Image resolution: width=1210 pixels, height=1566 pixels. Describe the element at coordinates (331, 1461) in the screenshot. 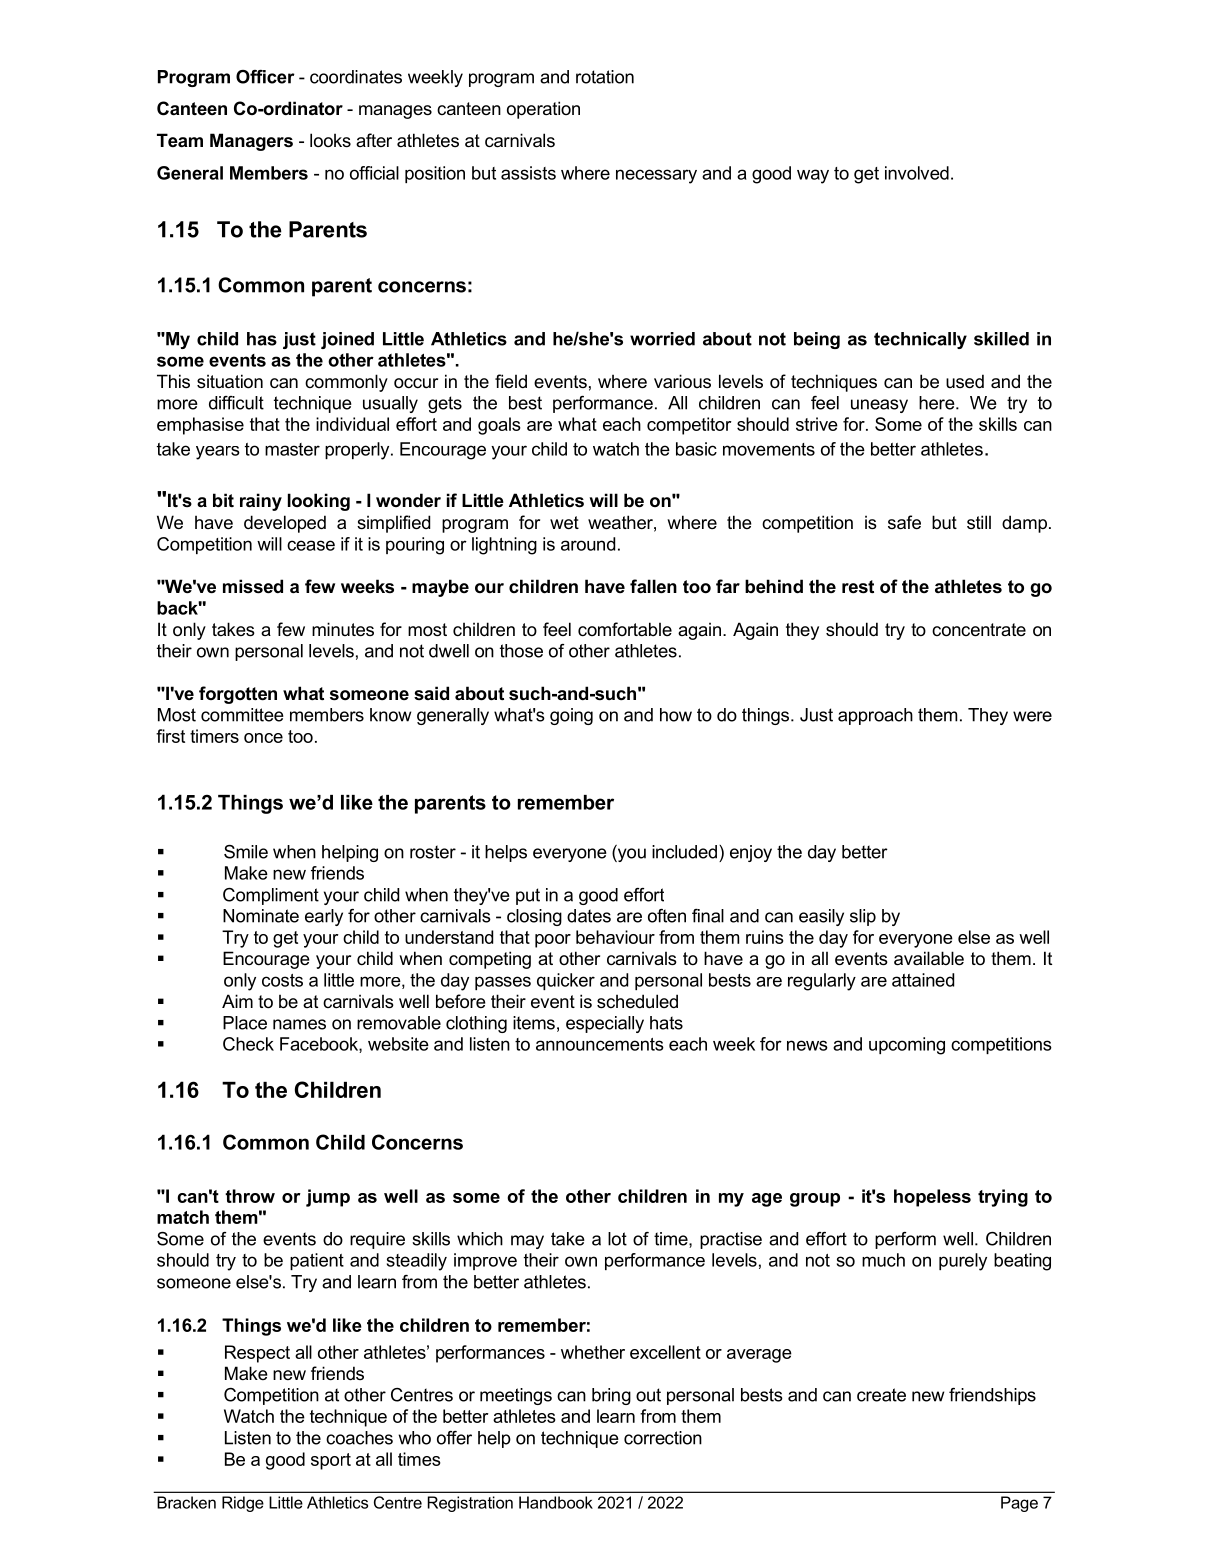

I see `sport` at that location.
